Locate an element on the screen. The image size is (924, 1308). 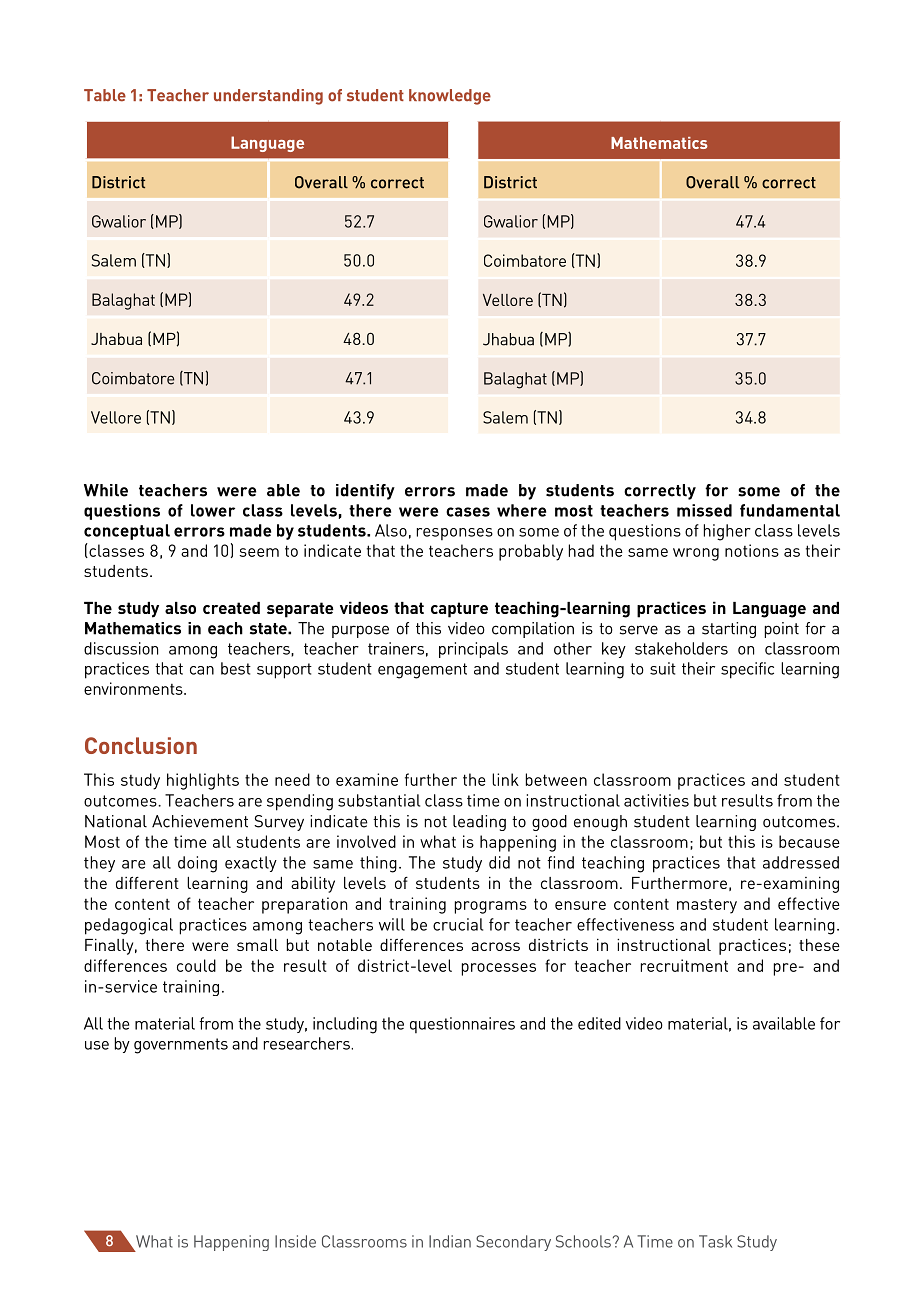
Inside is located at coordinates (295, 1241).
